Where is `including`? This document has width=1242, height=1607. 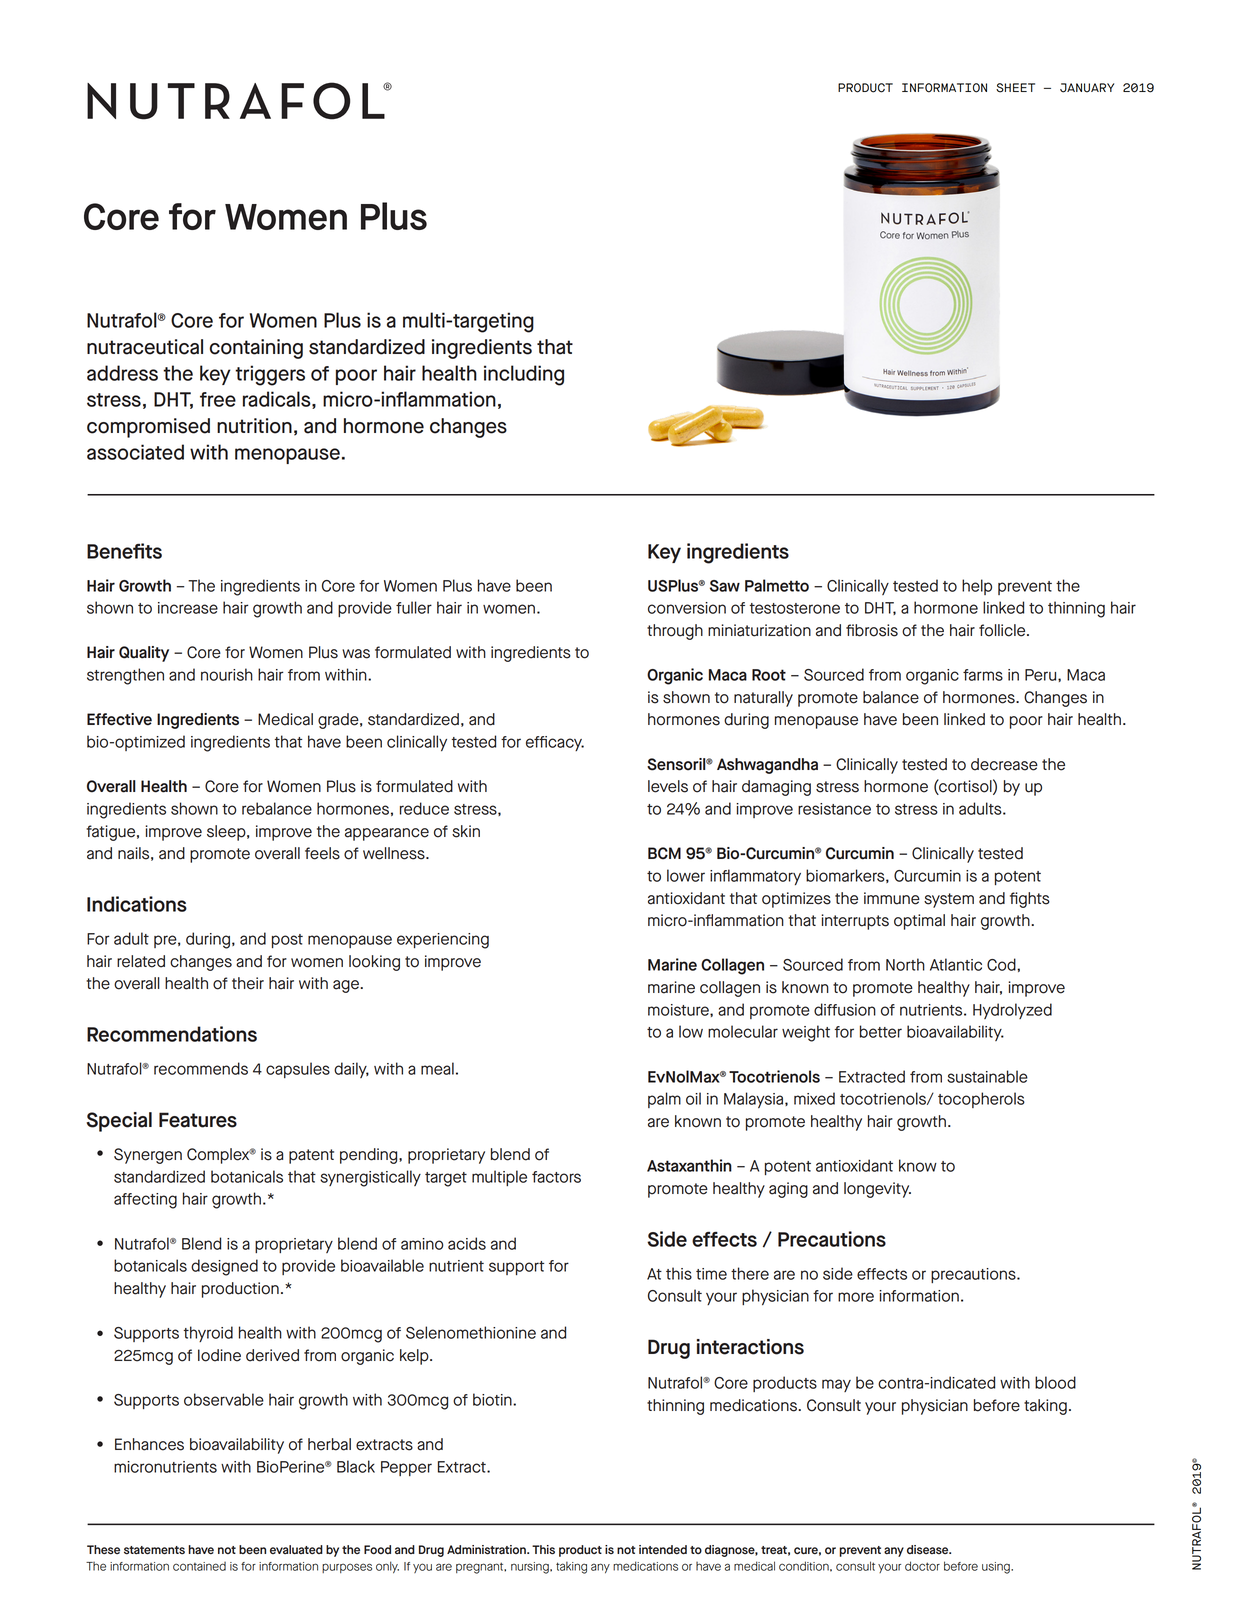
including is located at coordinates (524, 375).
